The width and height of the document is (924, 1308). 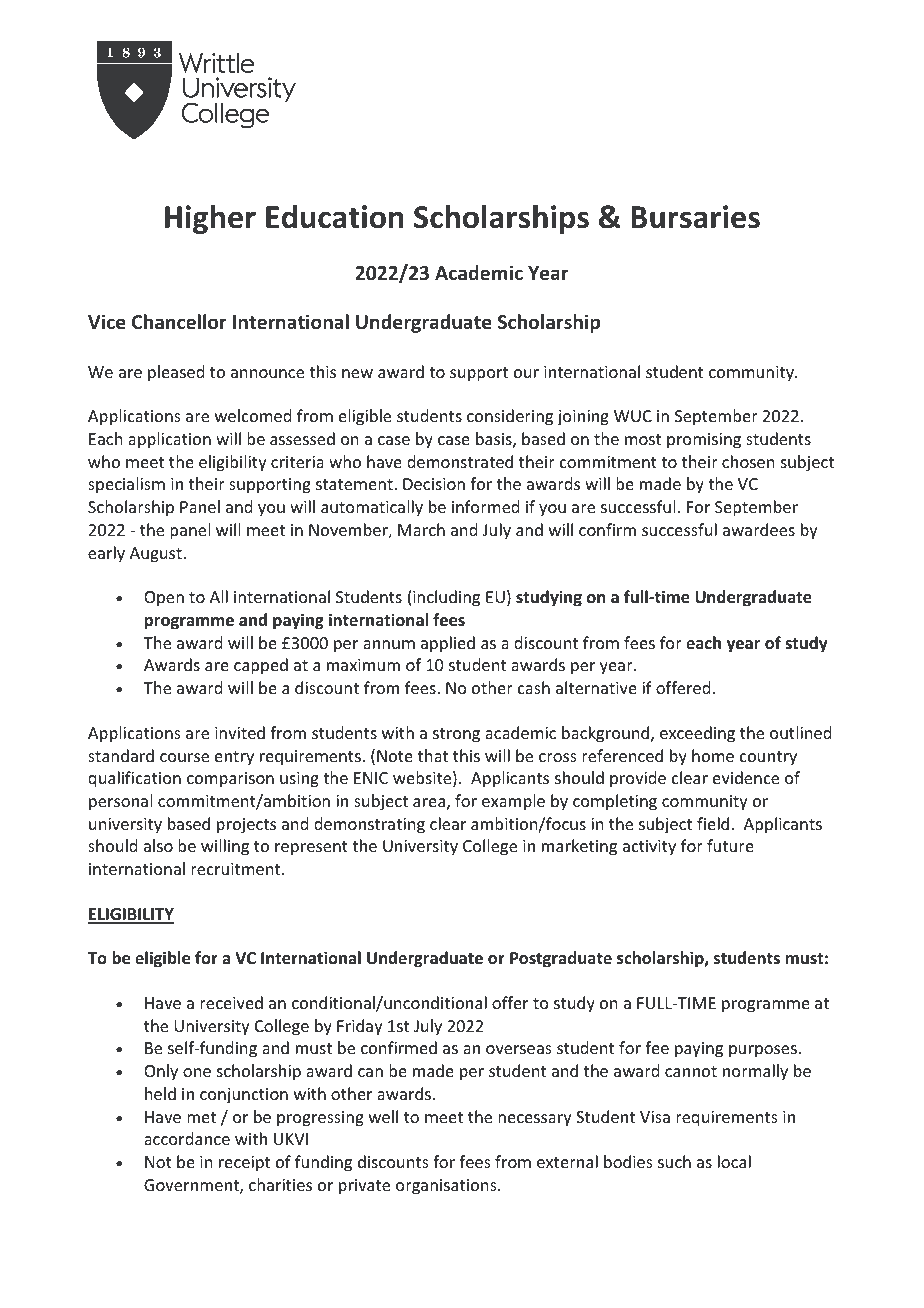 I want to click on future, so click(x=730, y=845).
